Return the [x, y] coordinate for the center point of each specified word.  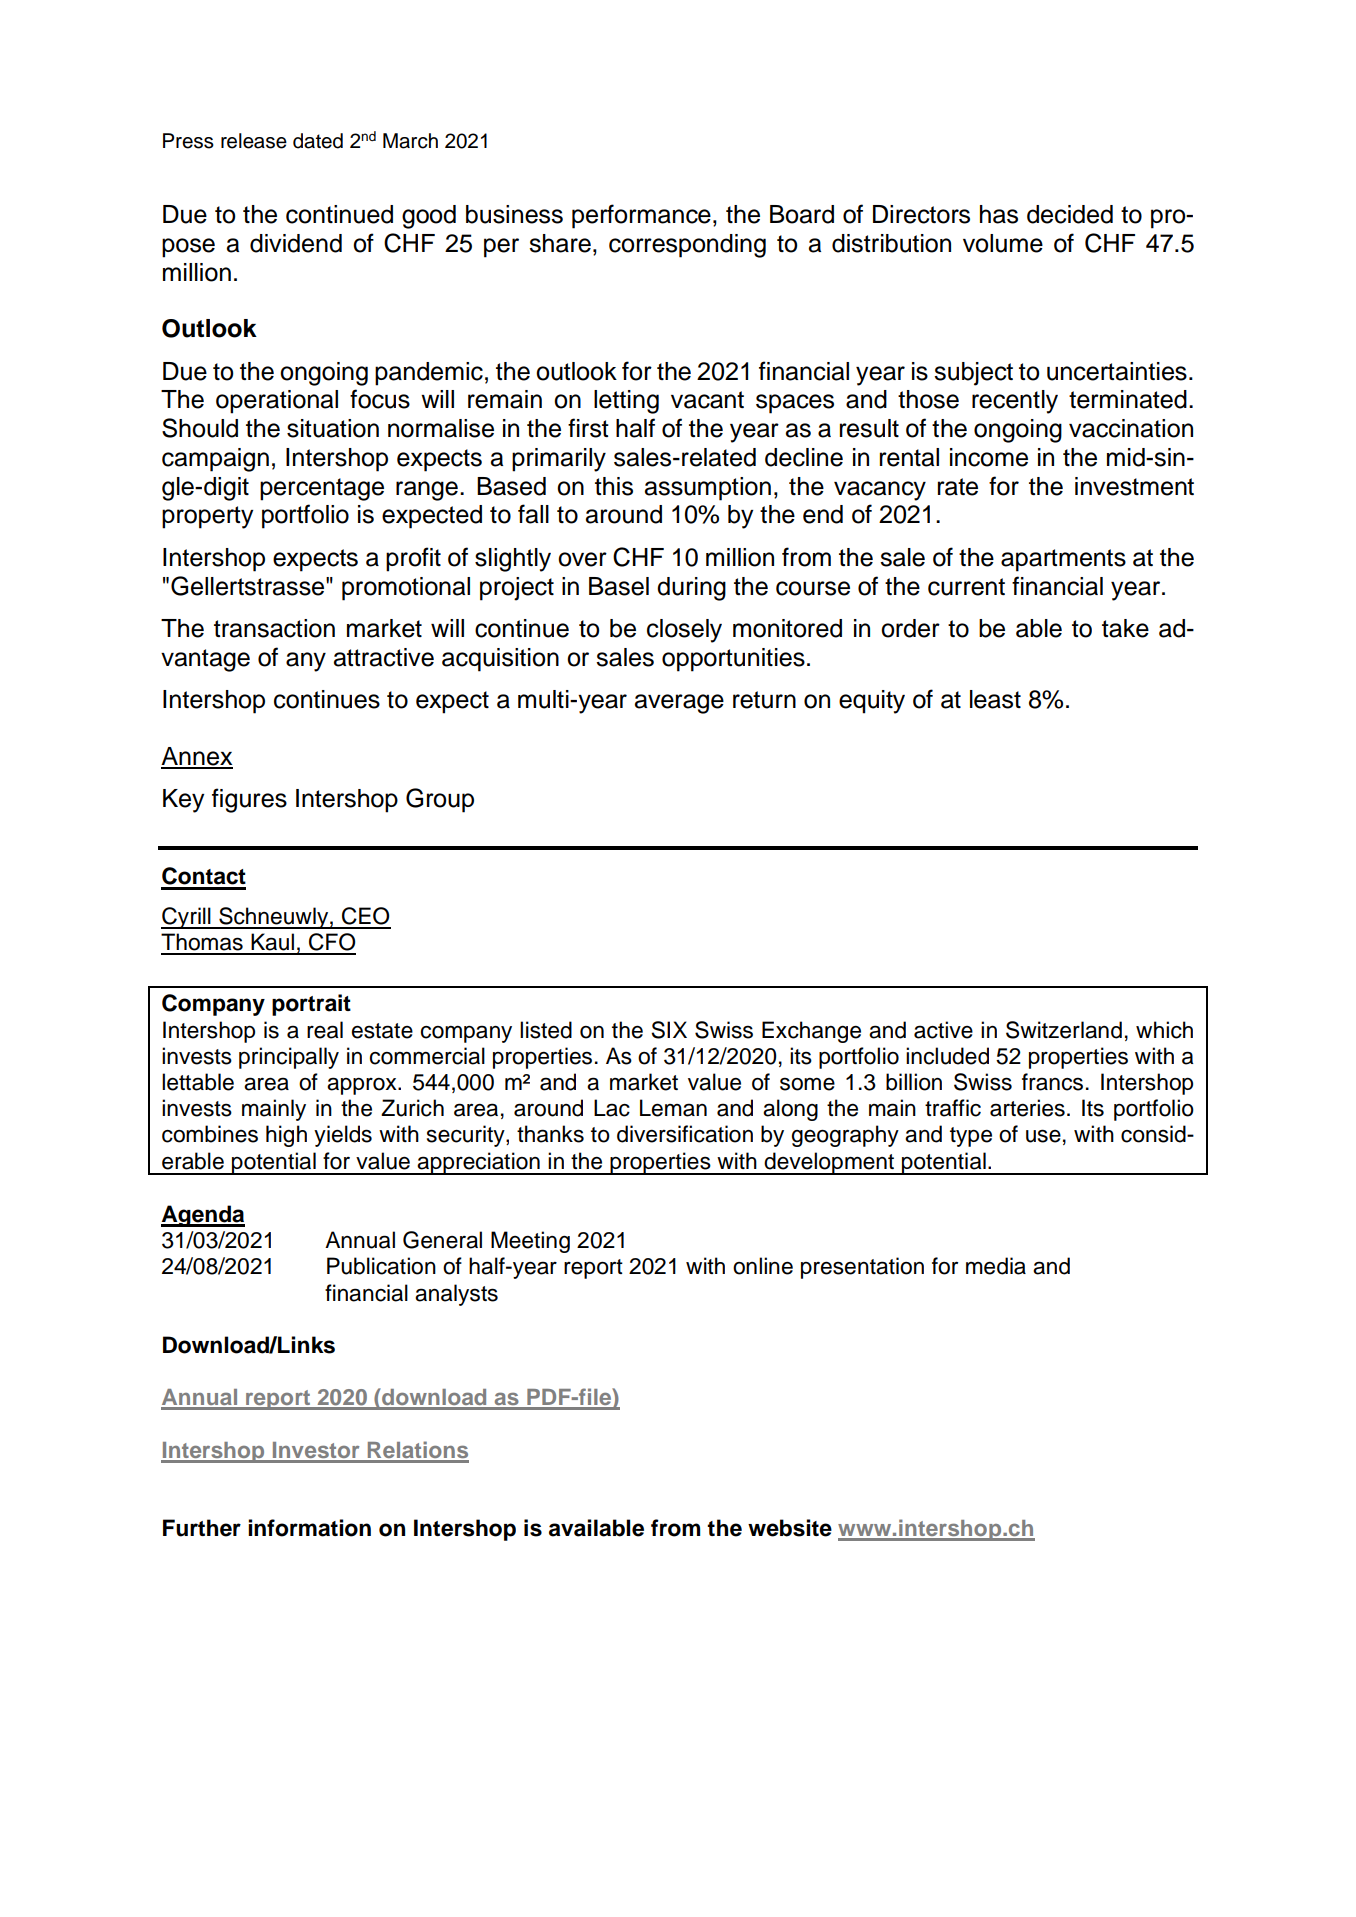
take [1125, 628]
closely [684, 631]
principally [289, 1058]
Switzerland [1064, 1030]
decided [1070, 214]
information [309, 1528]
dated [318, 141]
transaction [274, 628]
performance [641, 216]
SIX [669, 1030]
